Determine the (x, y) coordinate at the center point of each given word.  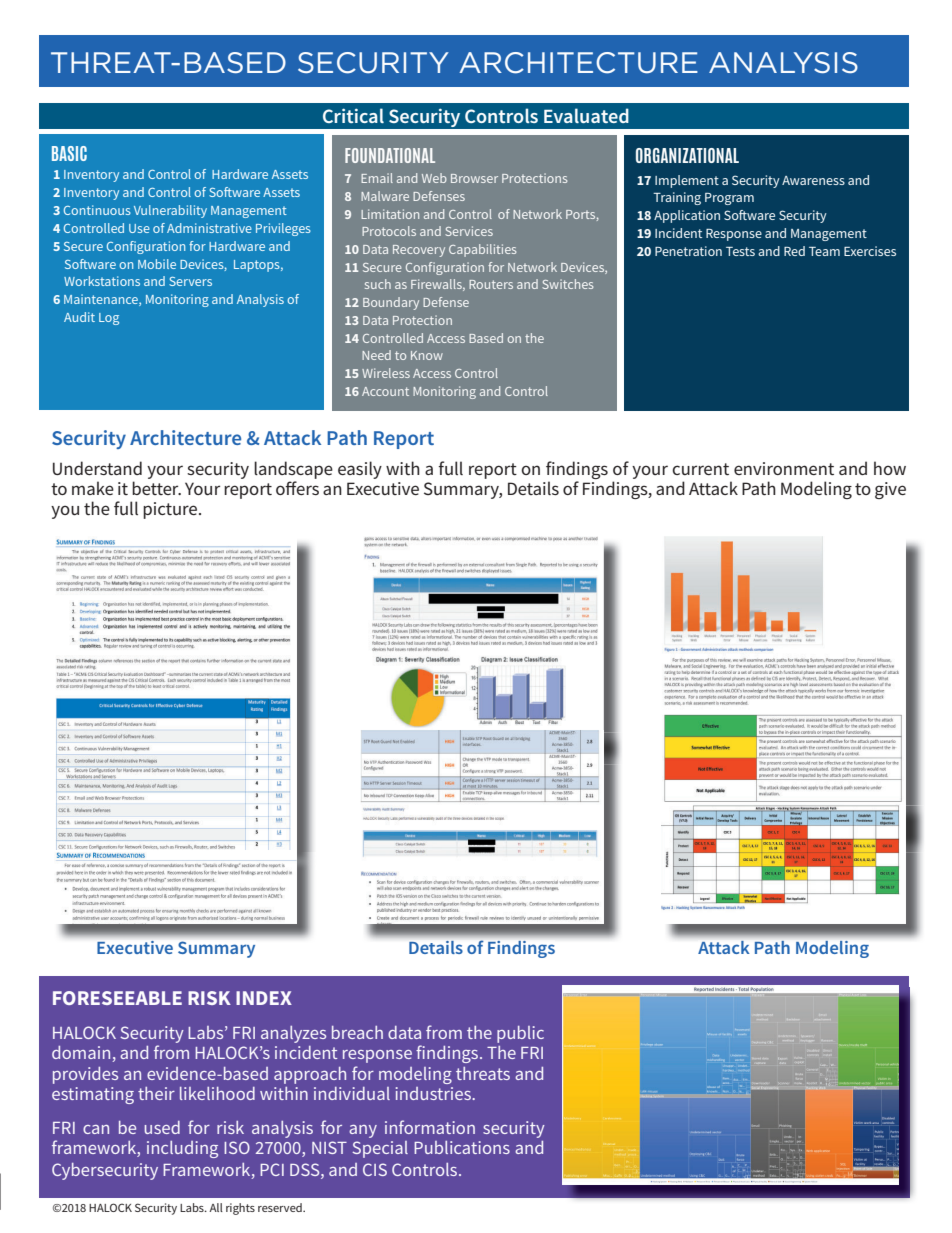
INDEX (264, 998)
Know (427, 355)
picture (171, 510)
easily (360, 470)
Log (109, 319)
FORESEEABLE (117, 998)
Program (729, 199)
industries (434, 1093)
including (182, 1149)
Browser (474, 178)
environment (784, 468)
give (890, 490)
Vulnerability (170, 211)
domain (82, 1054)
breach (357, 1032)
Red (794, 251)
